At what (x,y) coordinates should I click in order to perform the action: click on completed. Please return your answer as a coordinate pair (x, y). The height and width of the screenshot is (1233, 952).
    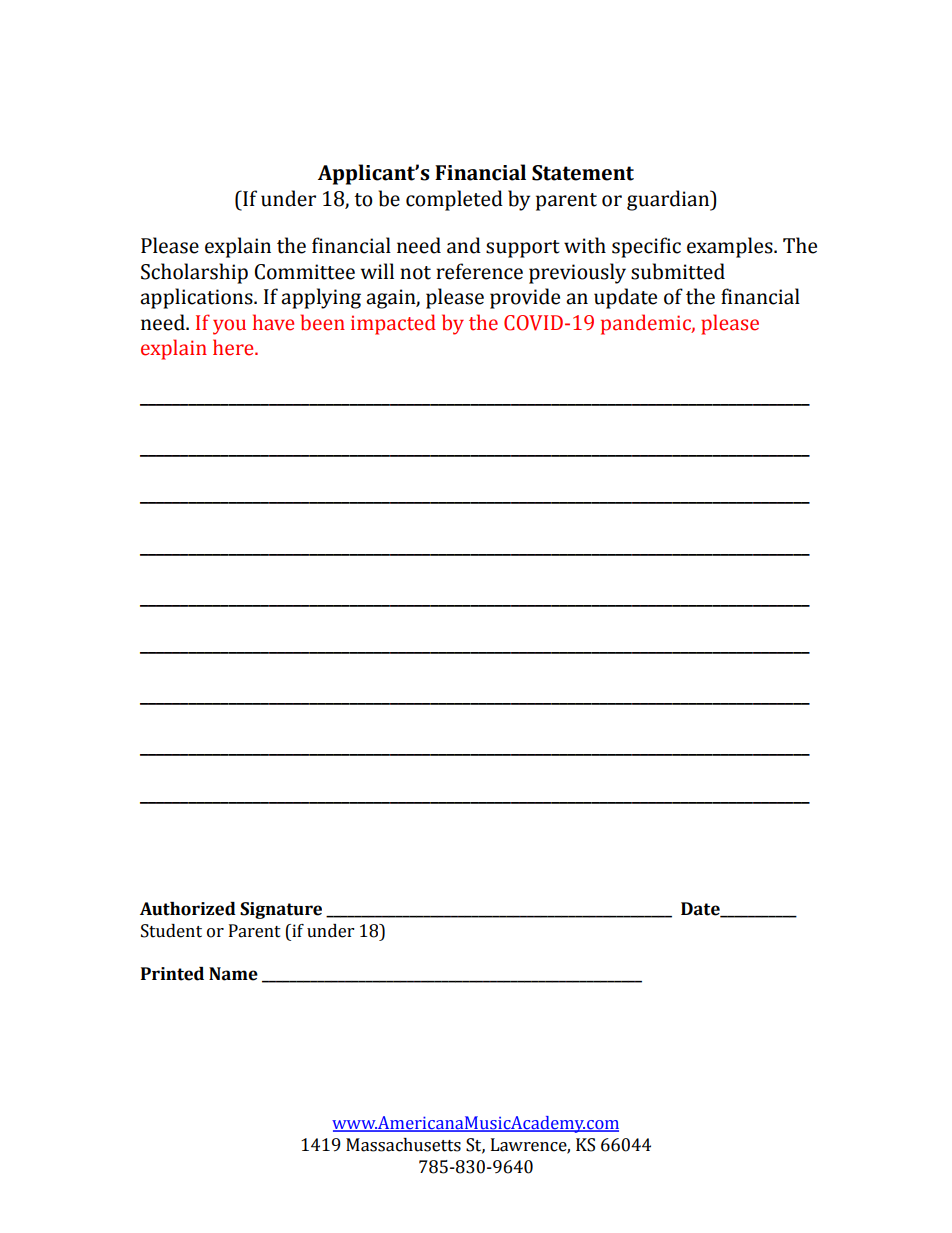
    Looking at the image, I should click on (454, 200).
